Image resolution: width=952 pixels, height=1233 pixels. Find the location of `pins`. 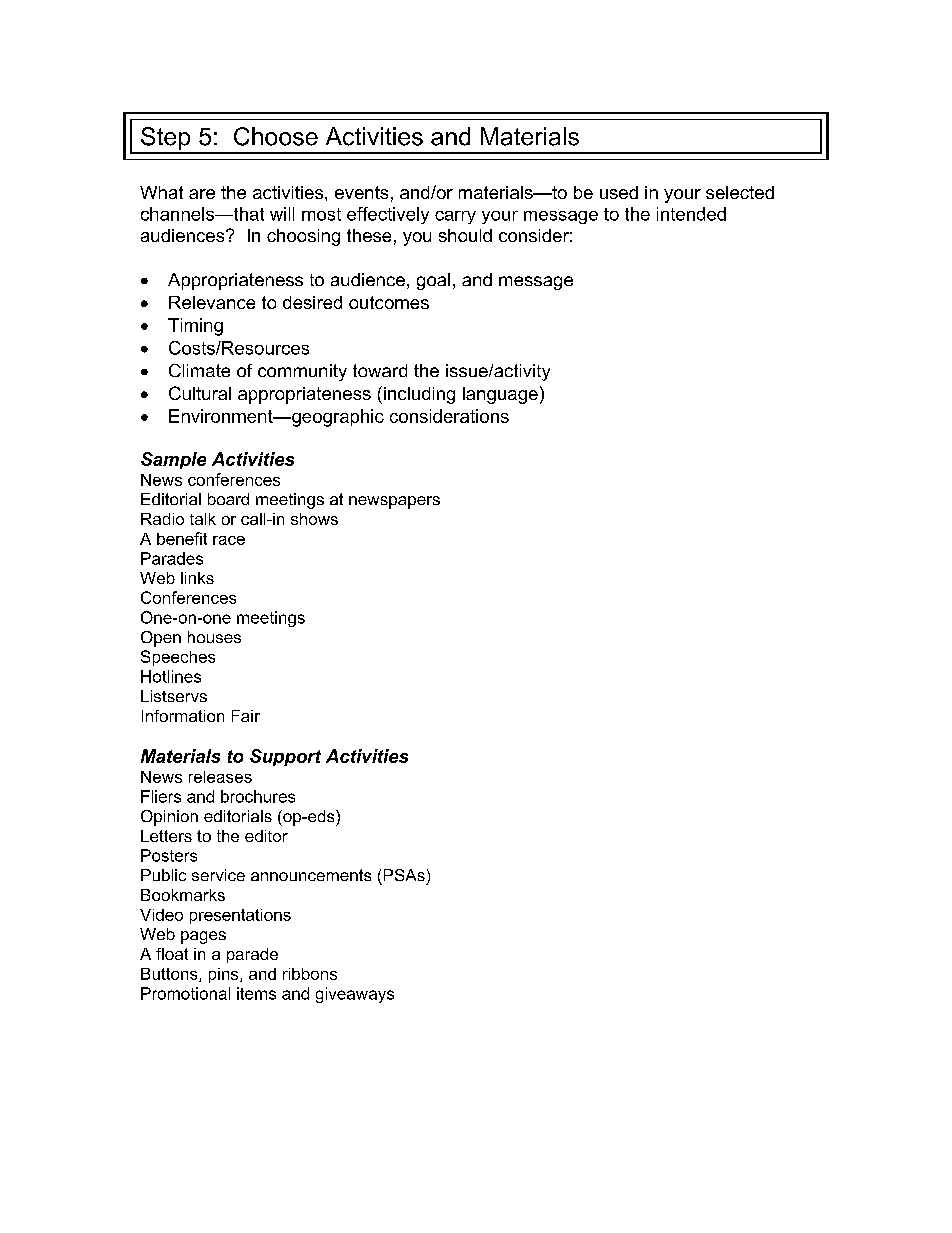

pins is located at coordinates (225, 975).
